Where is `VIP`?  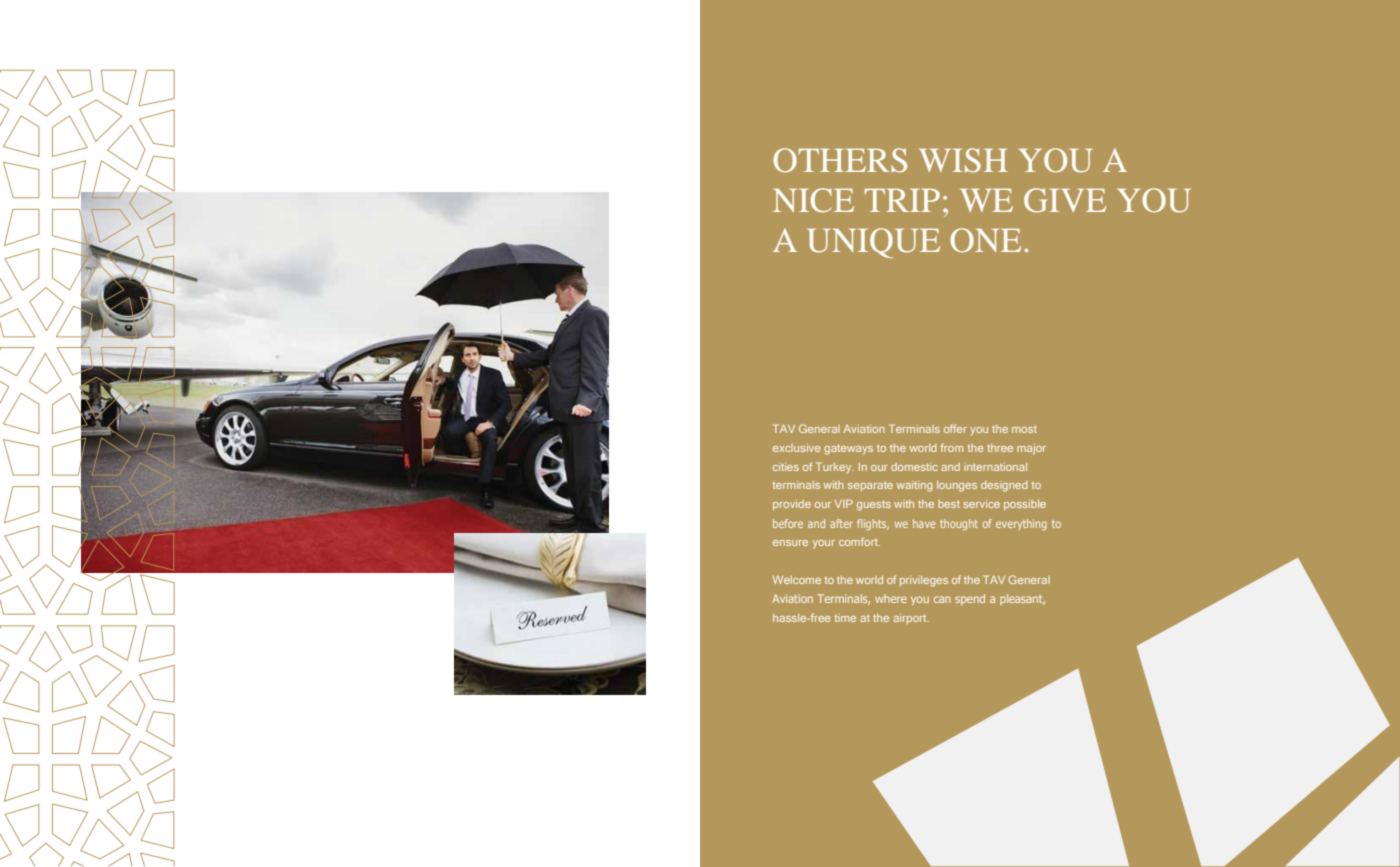 VIP is located at coordinates (844, 503).
